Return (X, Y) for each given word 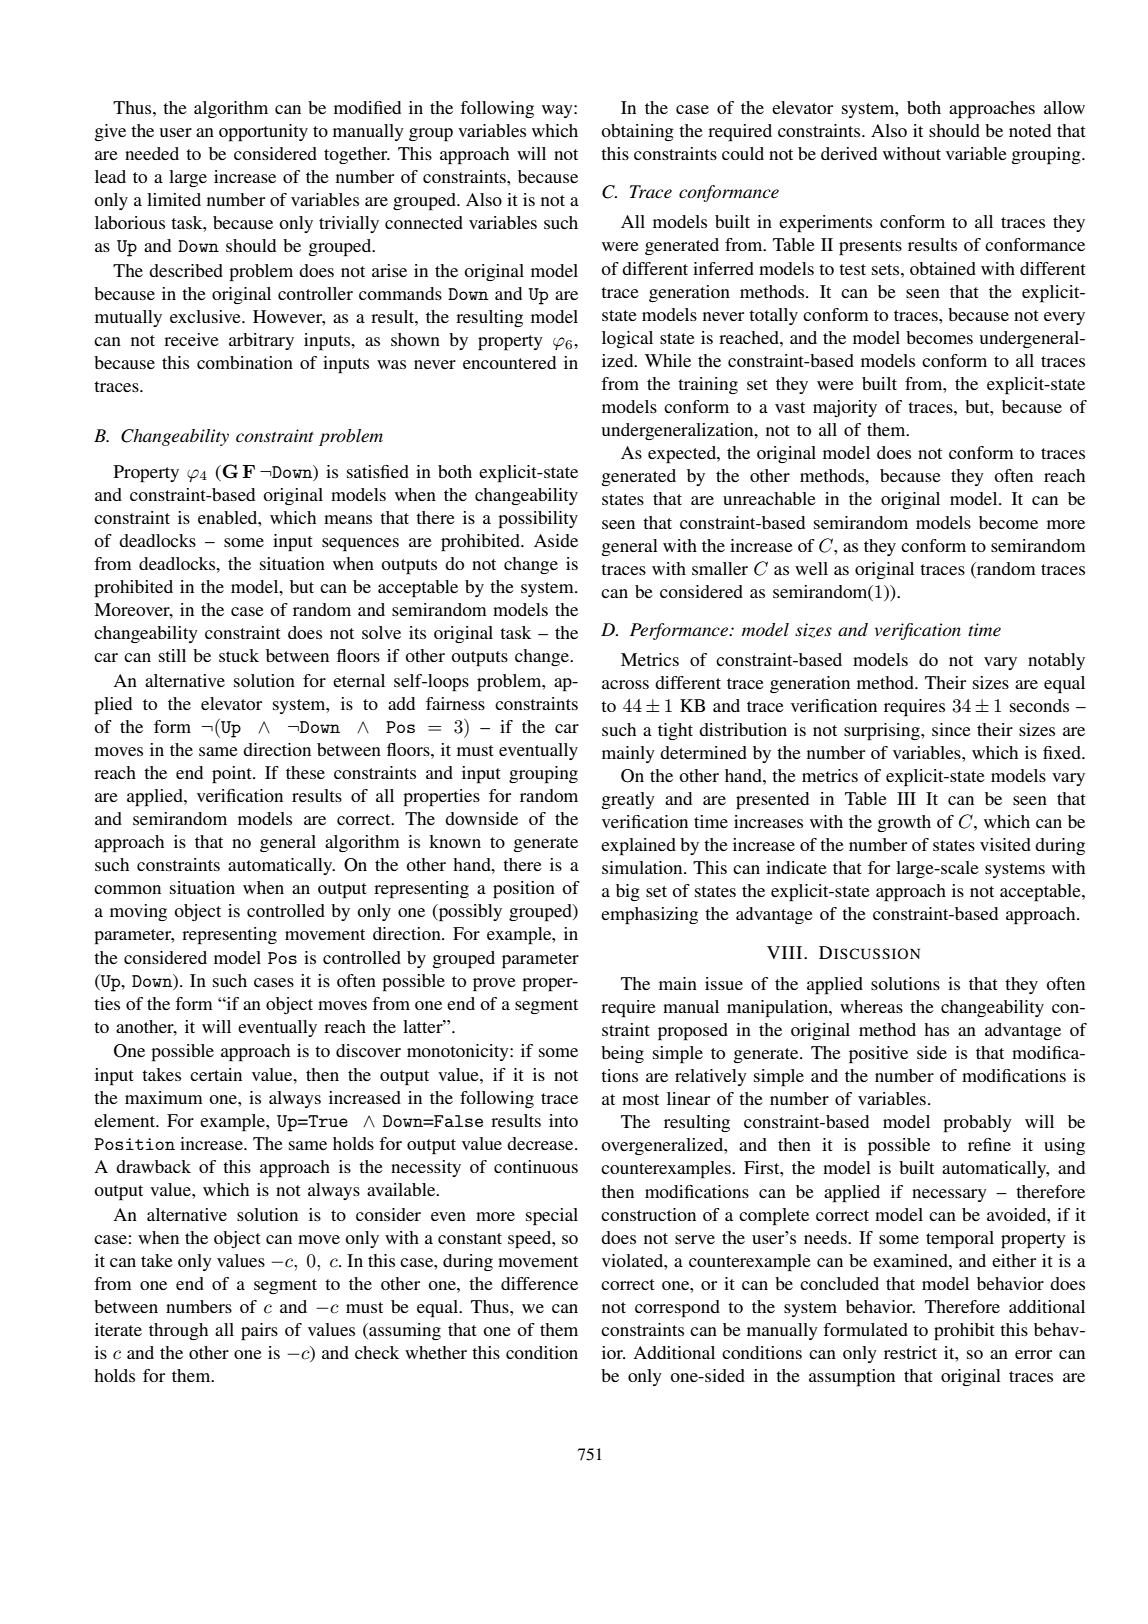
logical (627, 339)
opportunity (263, 133)
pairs (259, 1332)
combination (245, 362)
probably (977, 1124)
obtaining (637, 132)
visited (1005, 844)
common (127, 889)
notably (1056, 661)
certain (216, 1074)
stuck (239, 655)
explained (638, 847)
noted (1030, 130)
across (625, 684)
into (563, 1120)
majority (845, 408)
